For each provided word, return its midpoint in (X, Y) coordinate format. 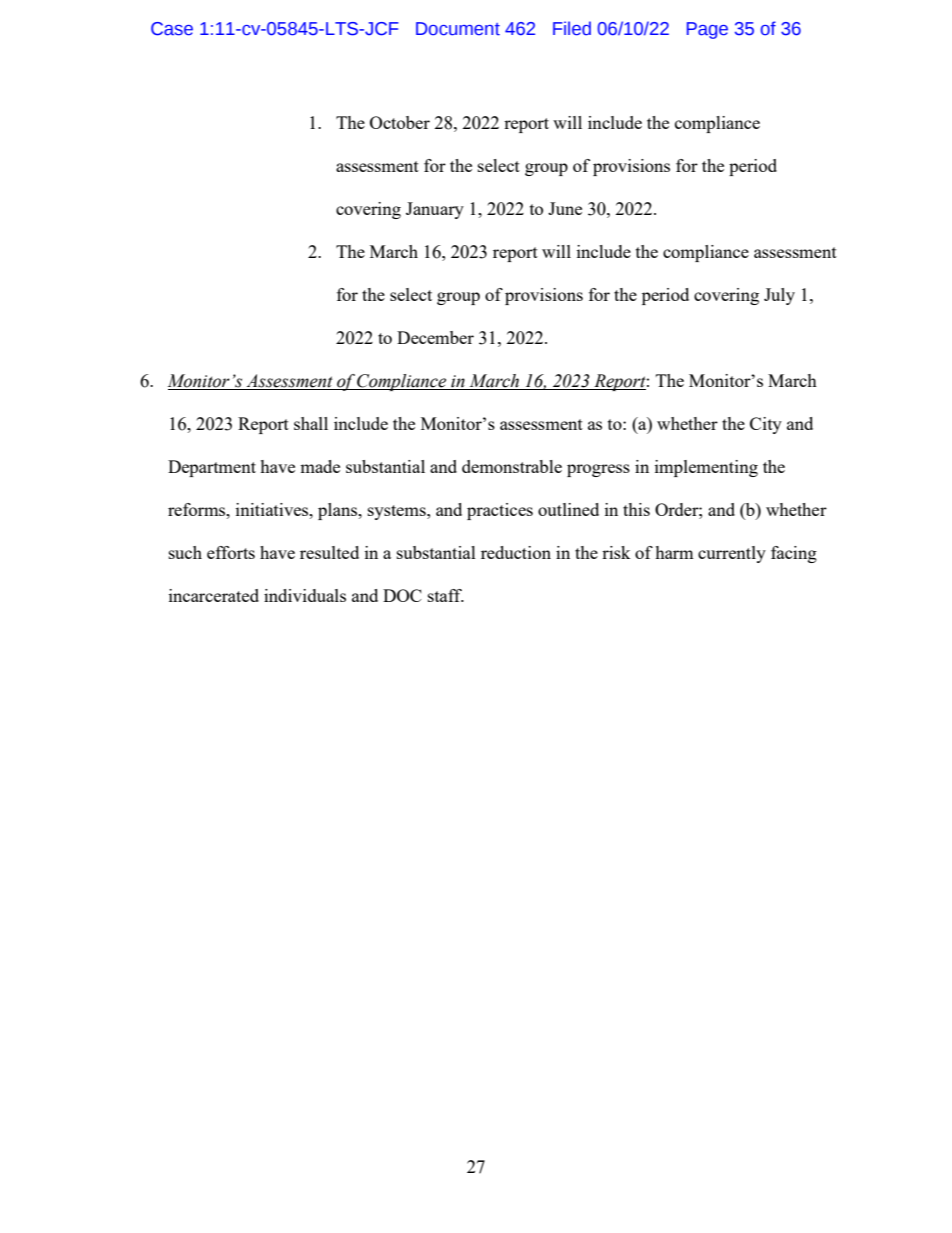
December (435, 337)
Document (458, 29)
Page (707, 30)
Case (172, 29)
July (779, 296)
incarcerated (214, 595)
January (435, 210)
